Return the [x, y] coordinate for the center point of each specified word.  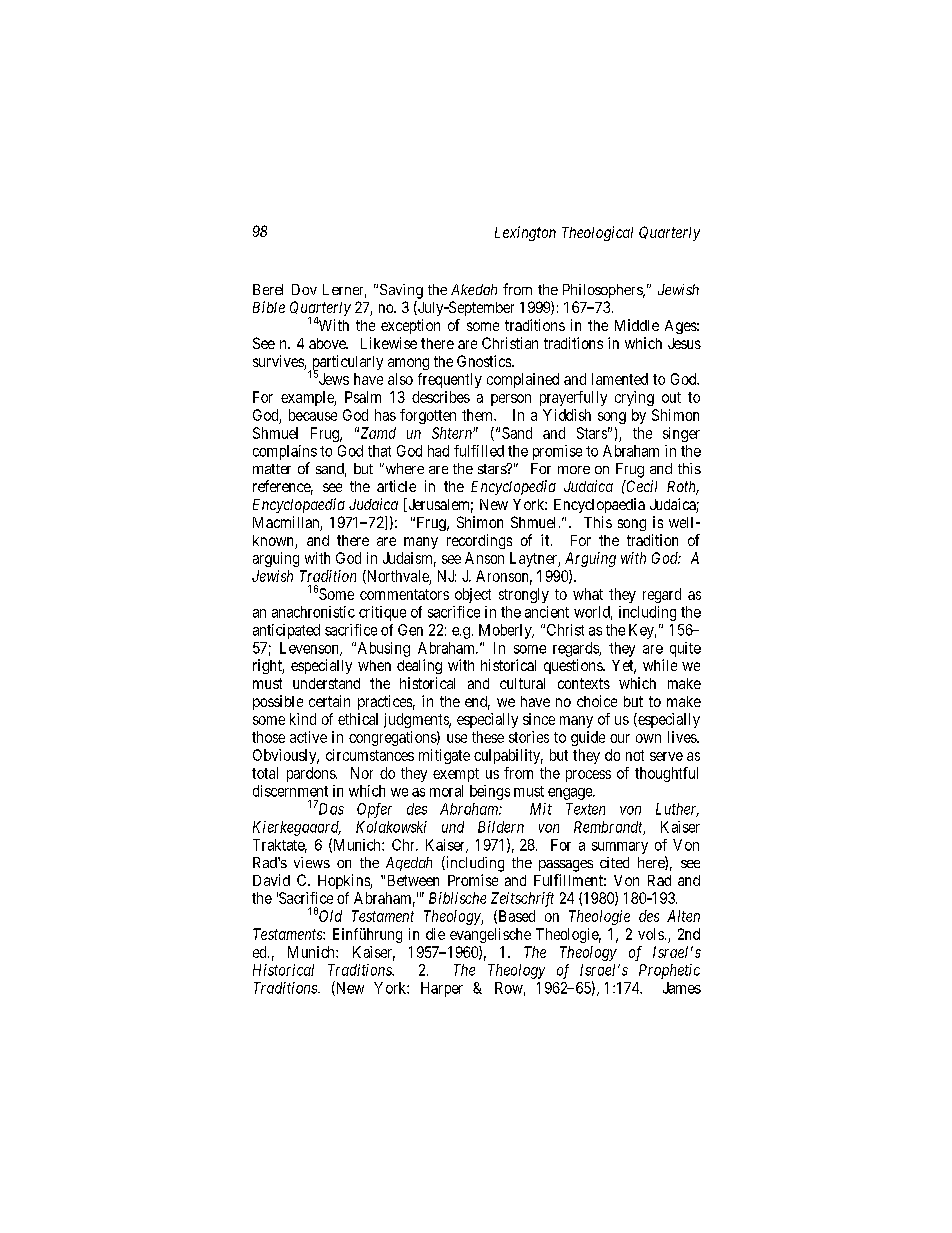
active [308, 737]
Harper [442, 989]
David [271, 880]
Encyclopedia [513, 487]
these [488, 737]
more [574, 470]
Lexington [525, 233]
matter [272, 469]
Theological [597, 233]
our [620, 738]
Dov [304, 289]
